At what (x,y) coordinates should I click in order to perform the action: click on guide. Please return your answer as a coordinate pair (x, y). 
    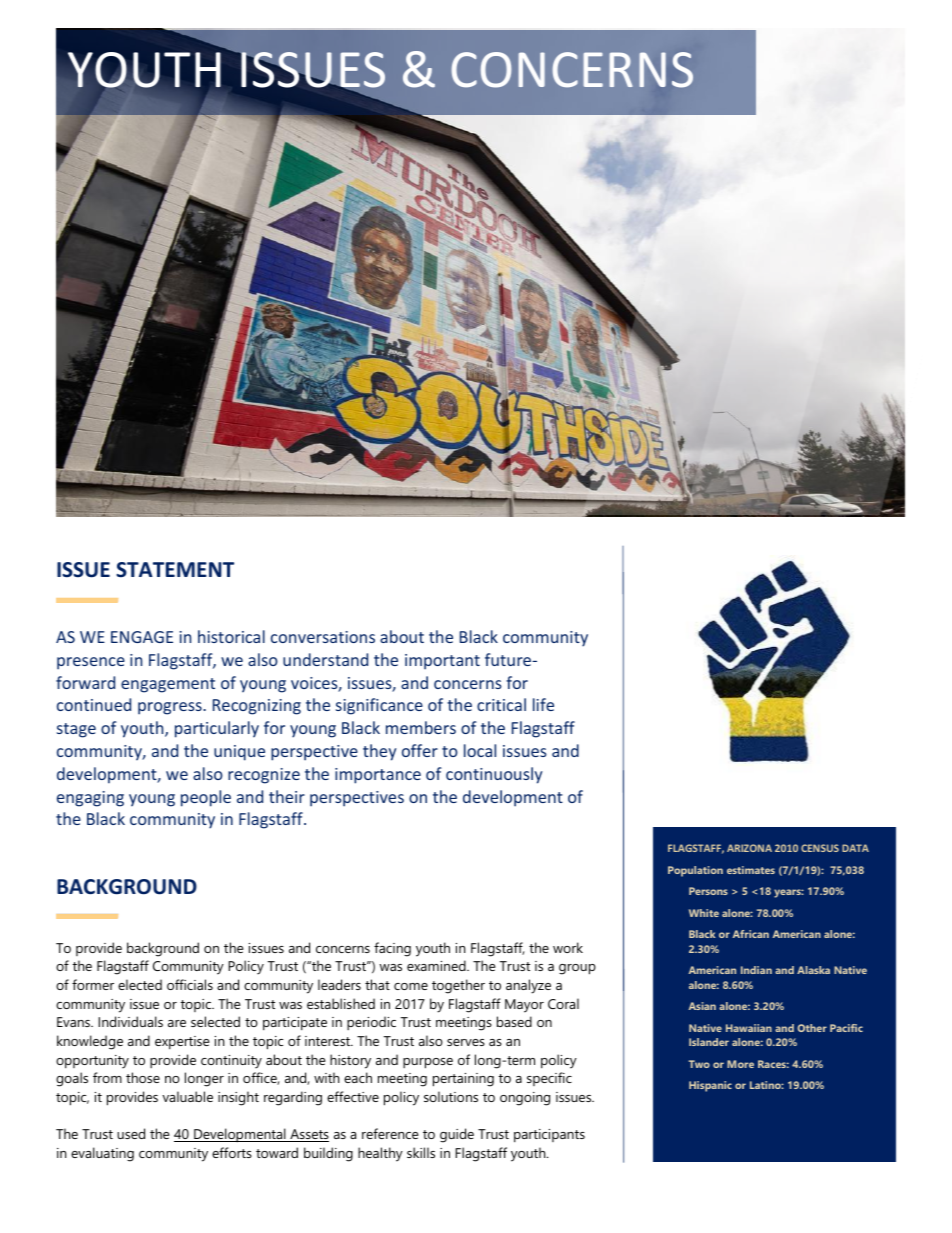
    Looking at the image, I should click on (457, 1135).
